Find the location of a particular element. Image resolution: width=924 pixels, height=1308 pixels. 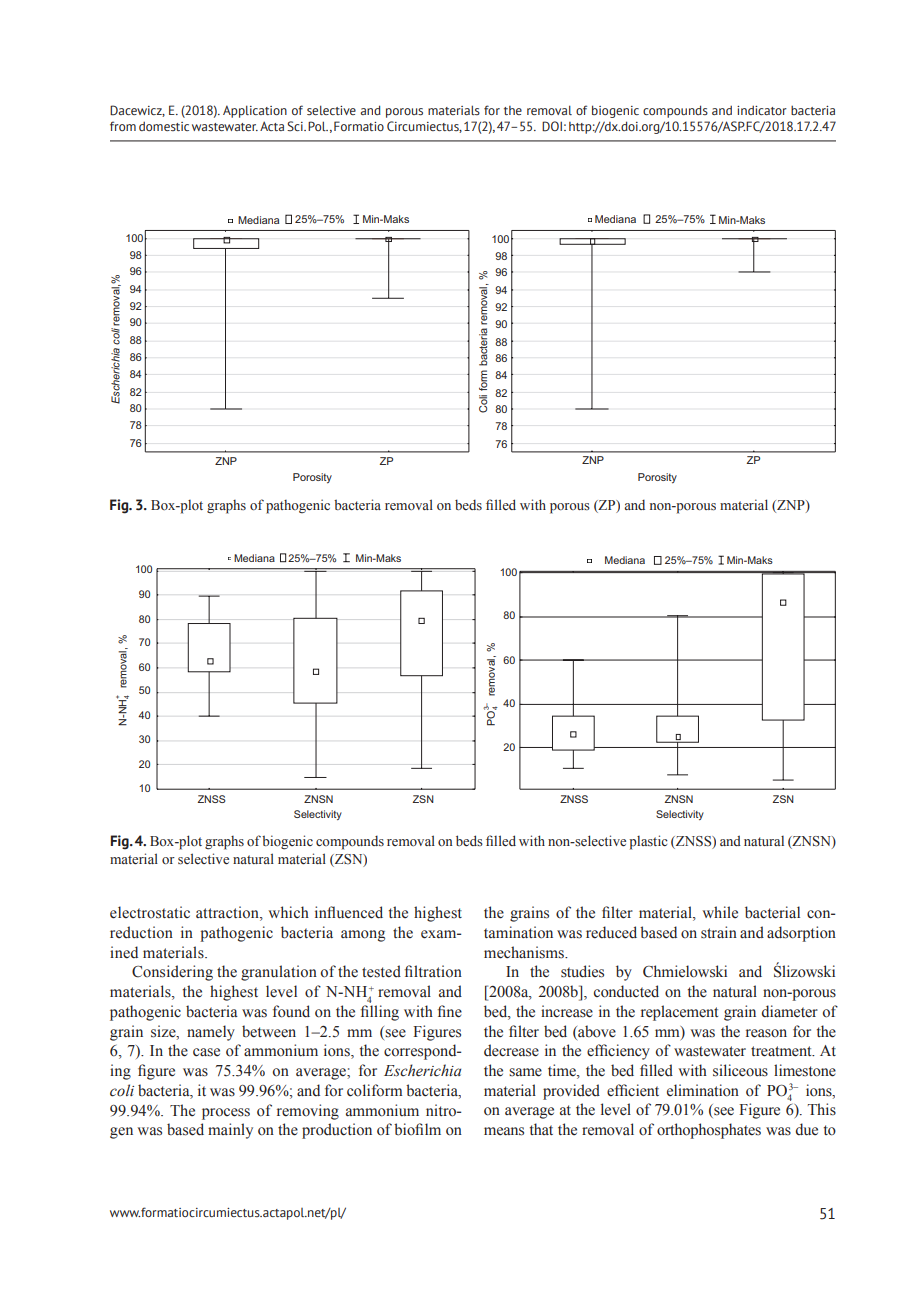

plastic is located at coordinates (648, 842).
